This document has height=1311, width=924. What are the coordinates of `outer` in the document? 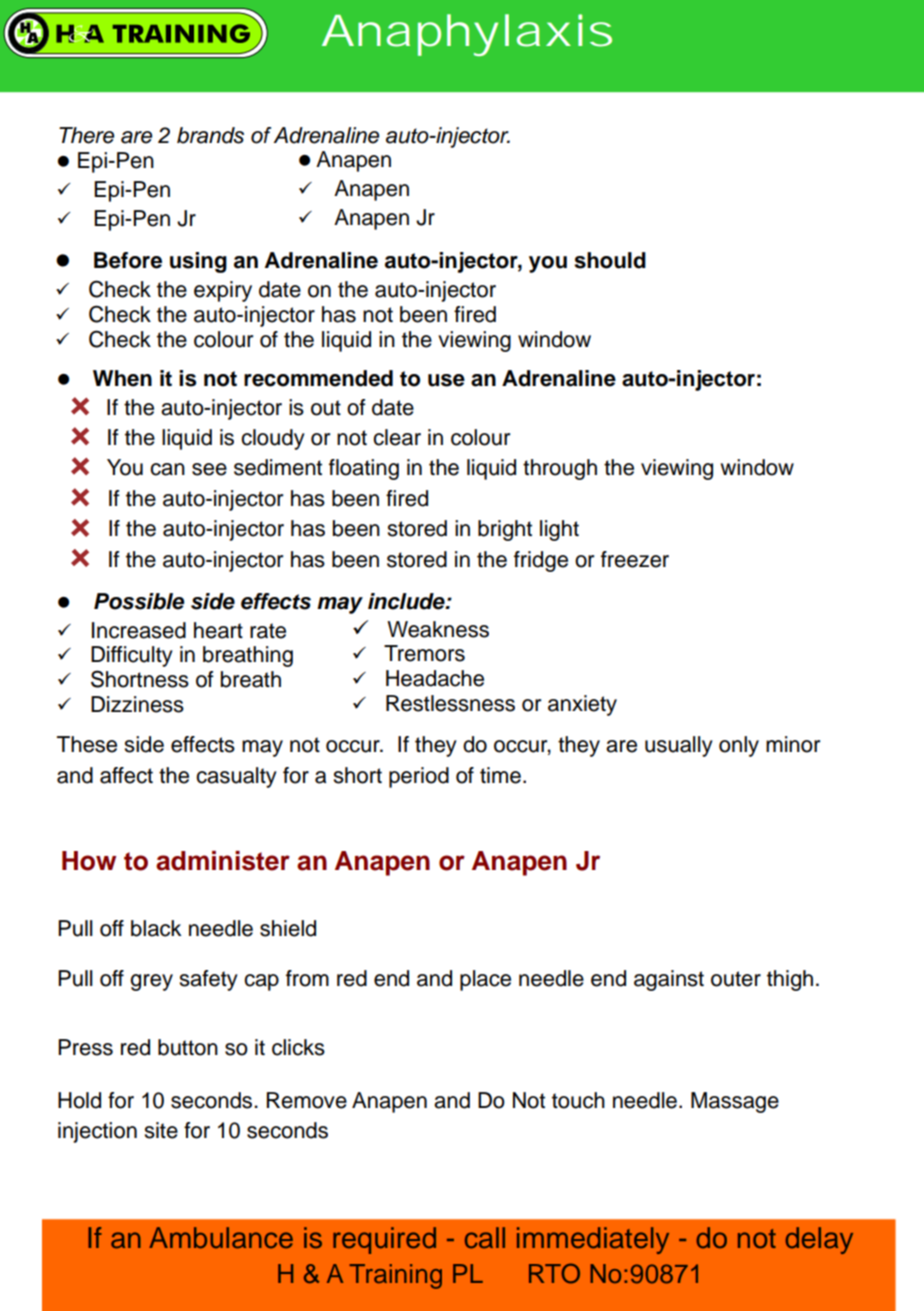 It's located at (736, 979).
